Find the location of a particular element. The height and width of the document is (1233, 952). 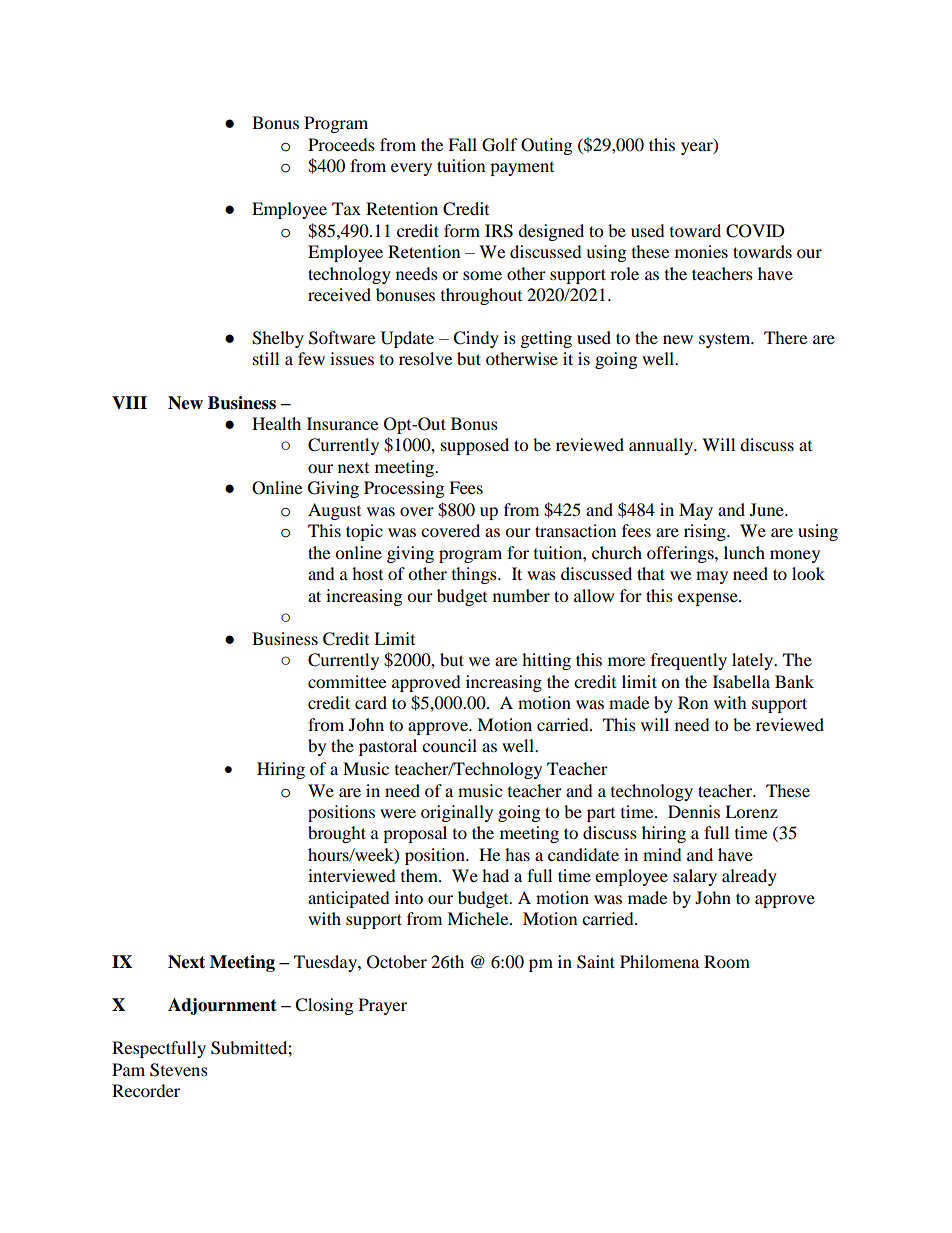

committee is located at coordinates (347, 681).
